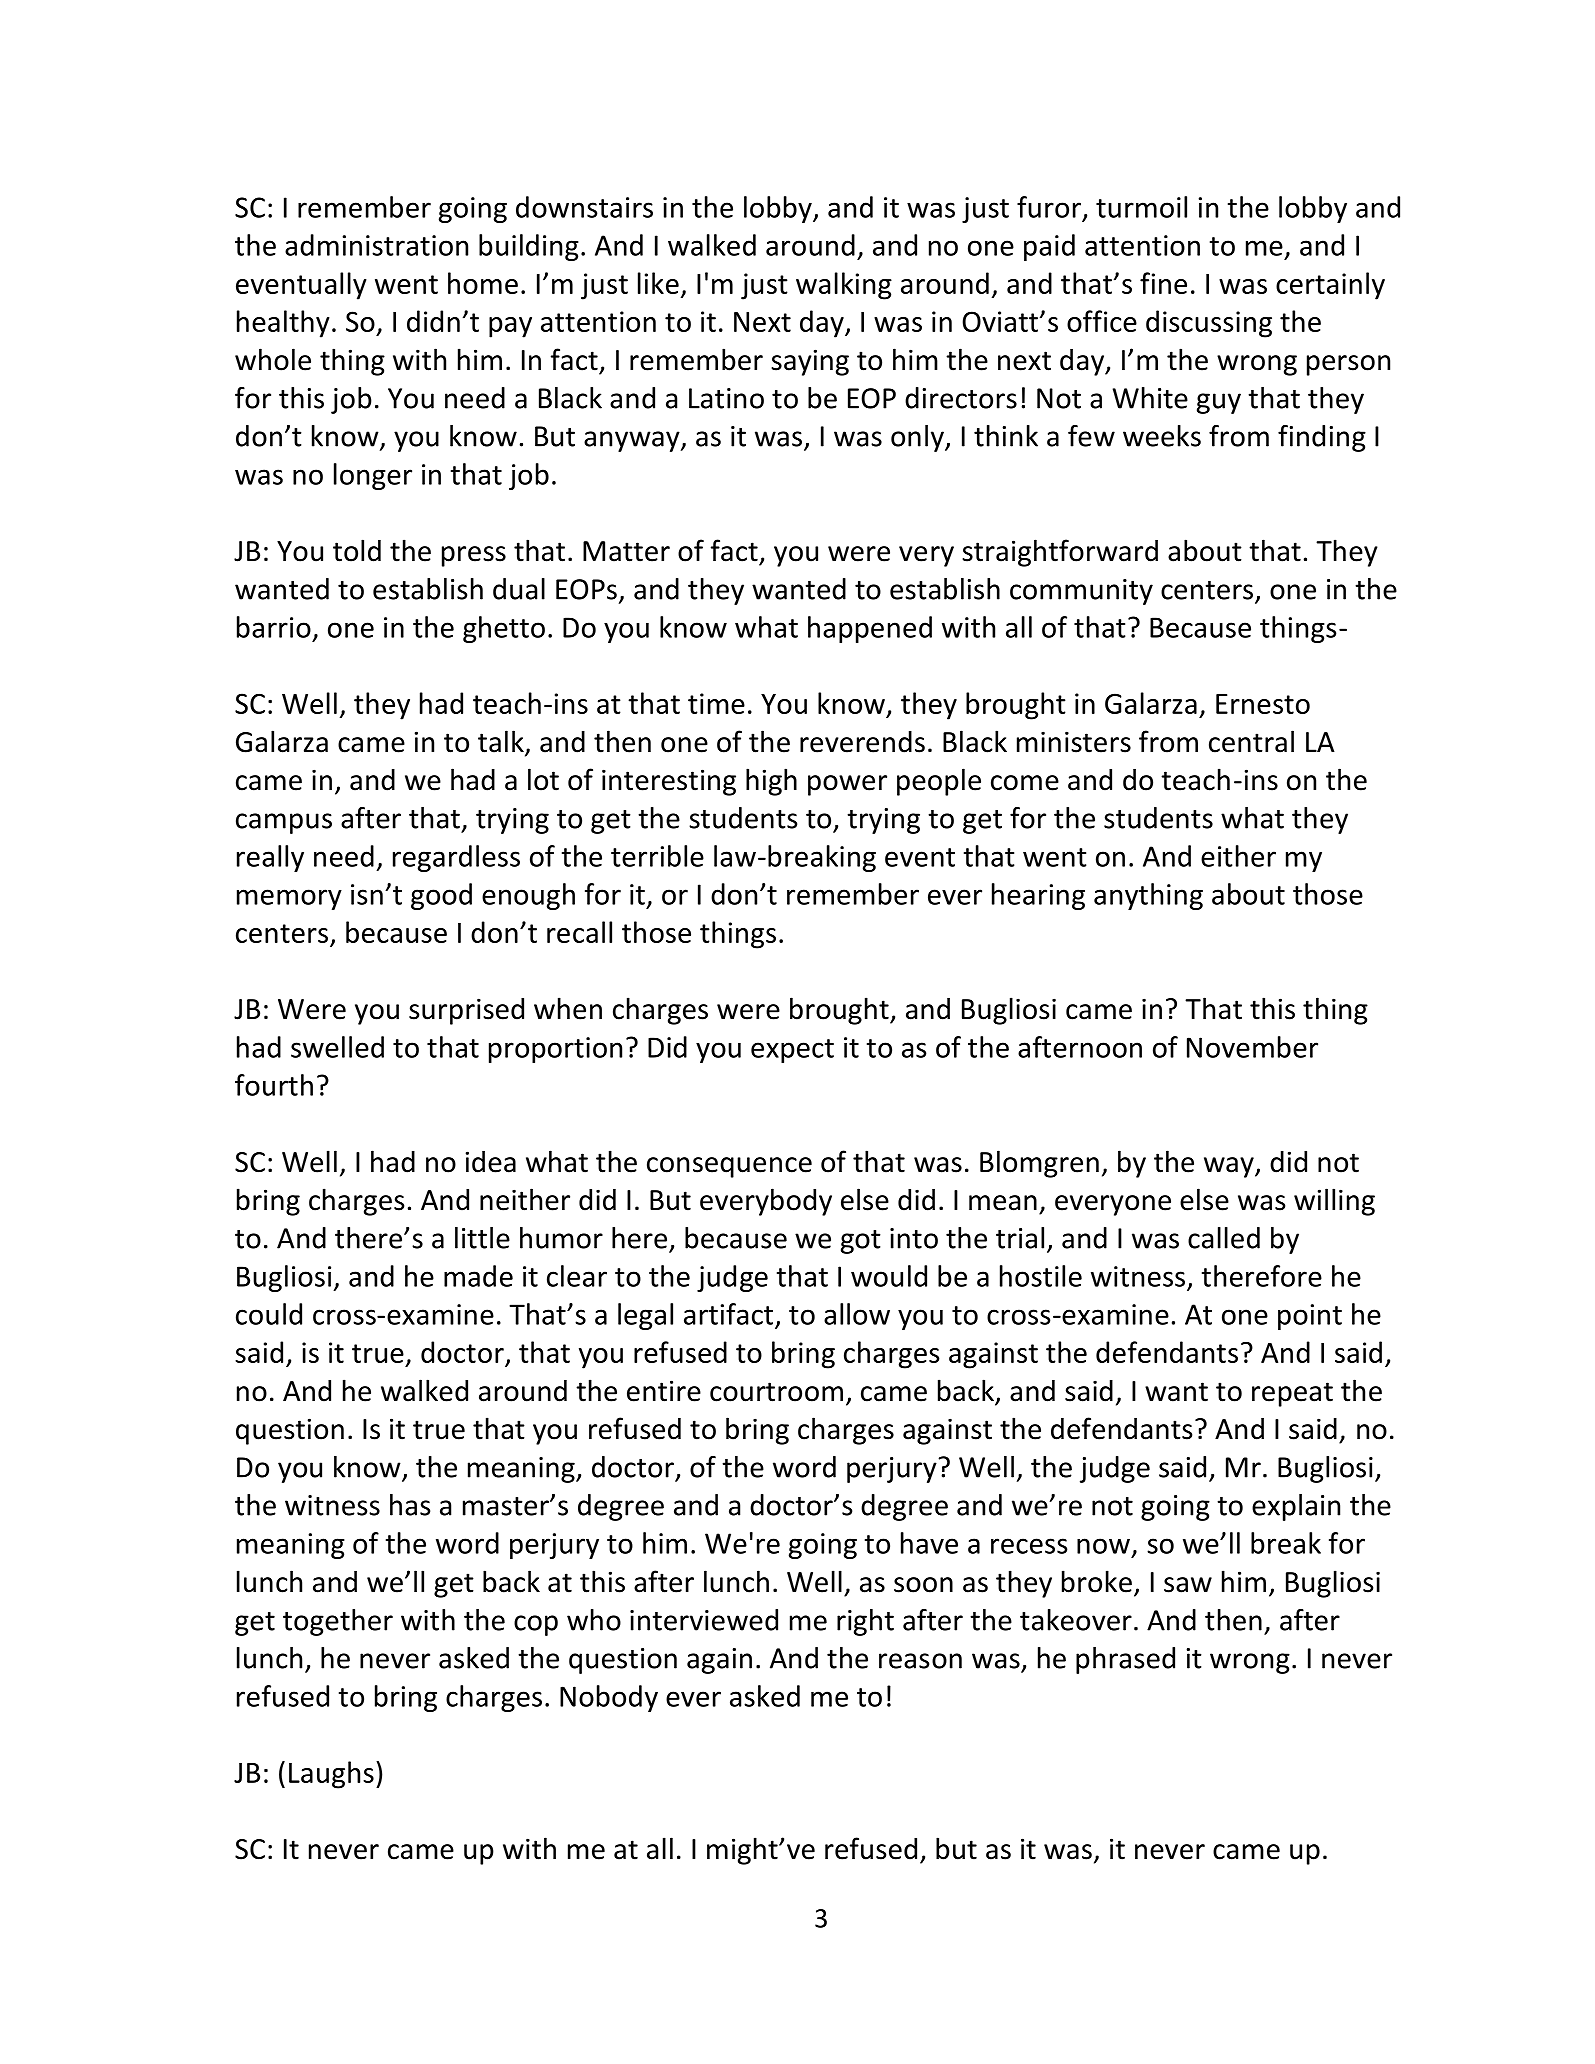  Describe the element at coordinates (844, 286) in the screenshot. I see `walking` at that location.
